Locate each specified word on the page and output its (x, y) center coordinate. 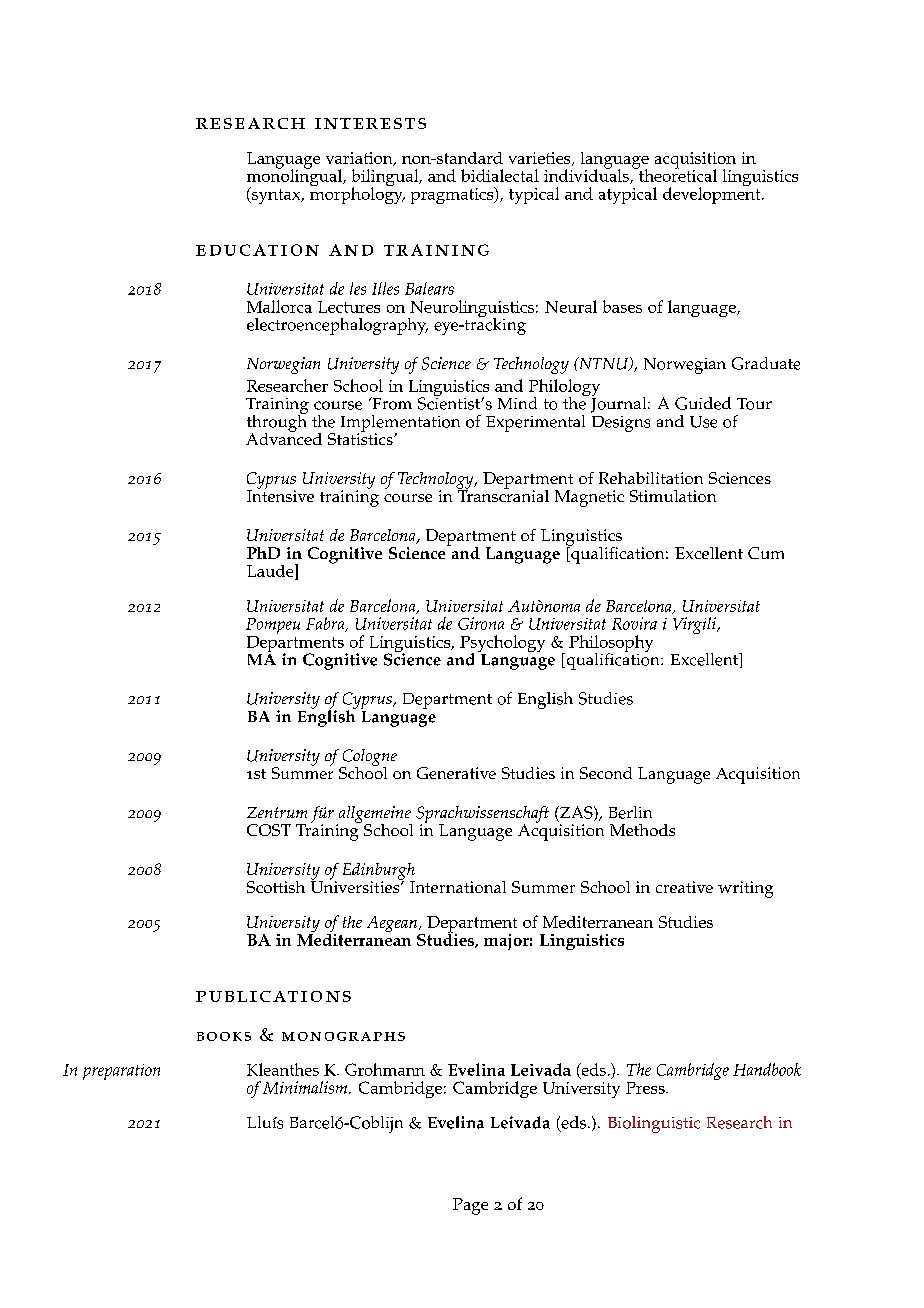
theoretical (677, 174)
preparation (121, 1072)
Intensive (280, 495)
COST (269, 830)
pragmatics (453, 195)
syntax (276, 195)
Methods (642, 830)
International (458, 887)
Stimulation (673, 496)
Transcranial (503, 494)
